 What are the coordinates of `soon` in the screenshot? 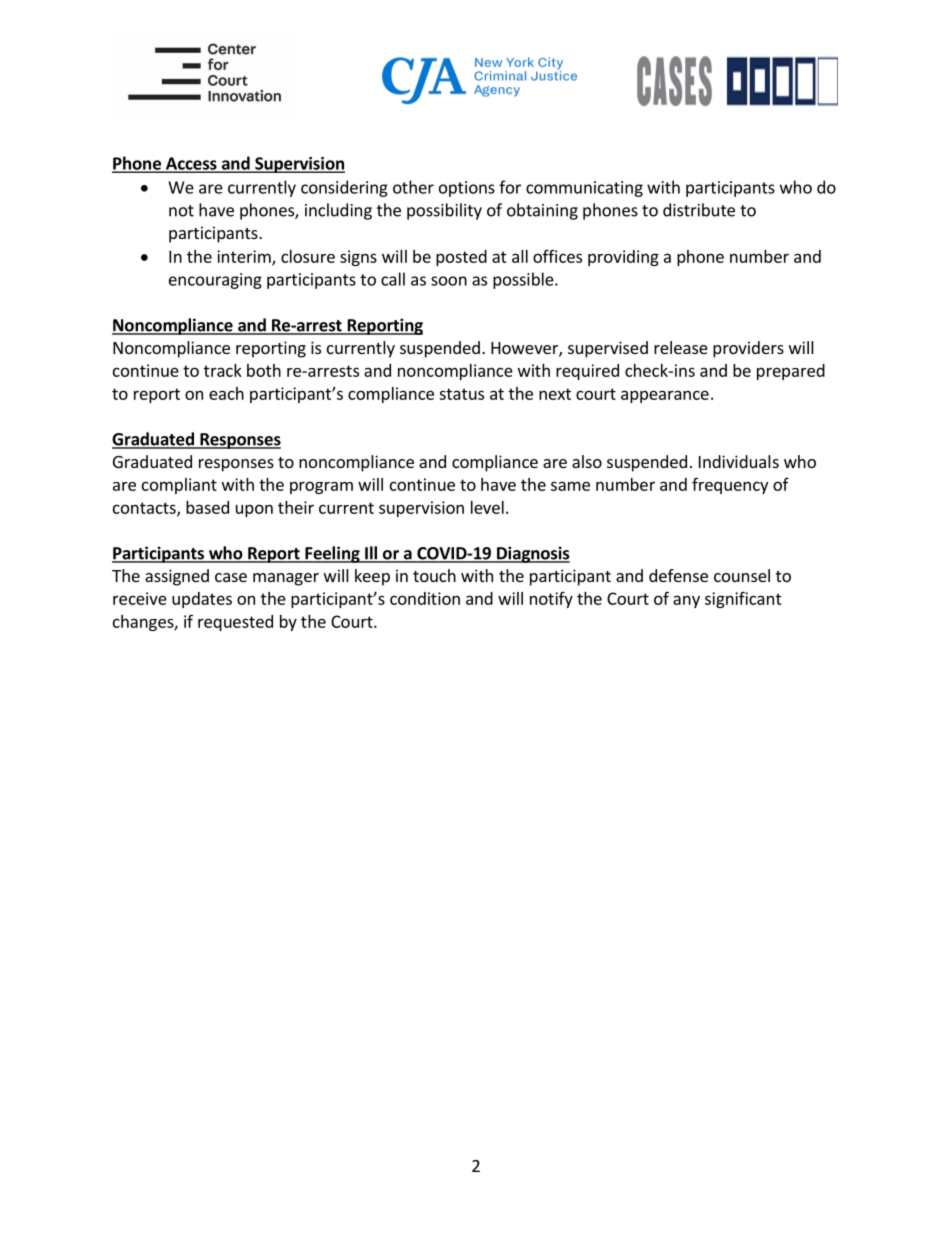 It's located at (449, 281).
